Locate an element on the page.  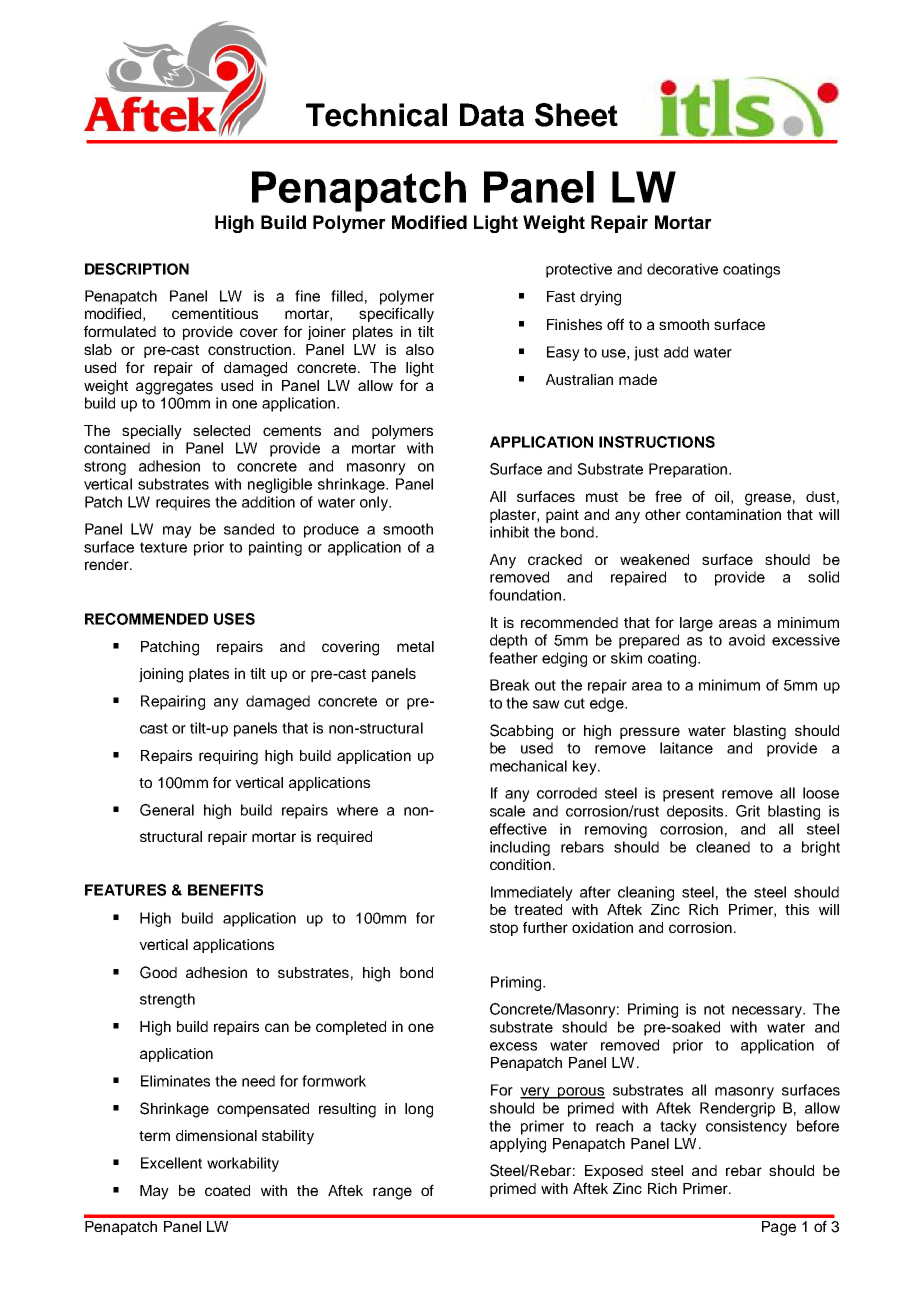
Scabbing is located at coordinates (521, 732).
